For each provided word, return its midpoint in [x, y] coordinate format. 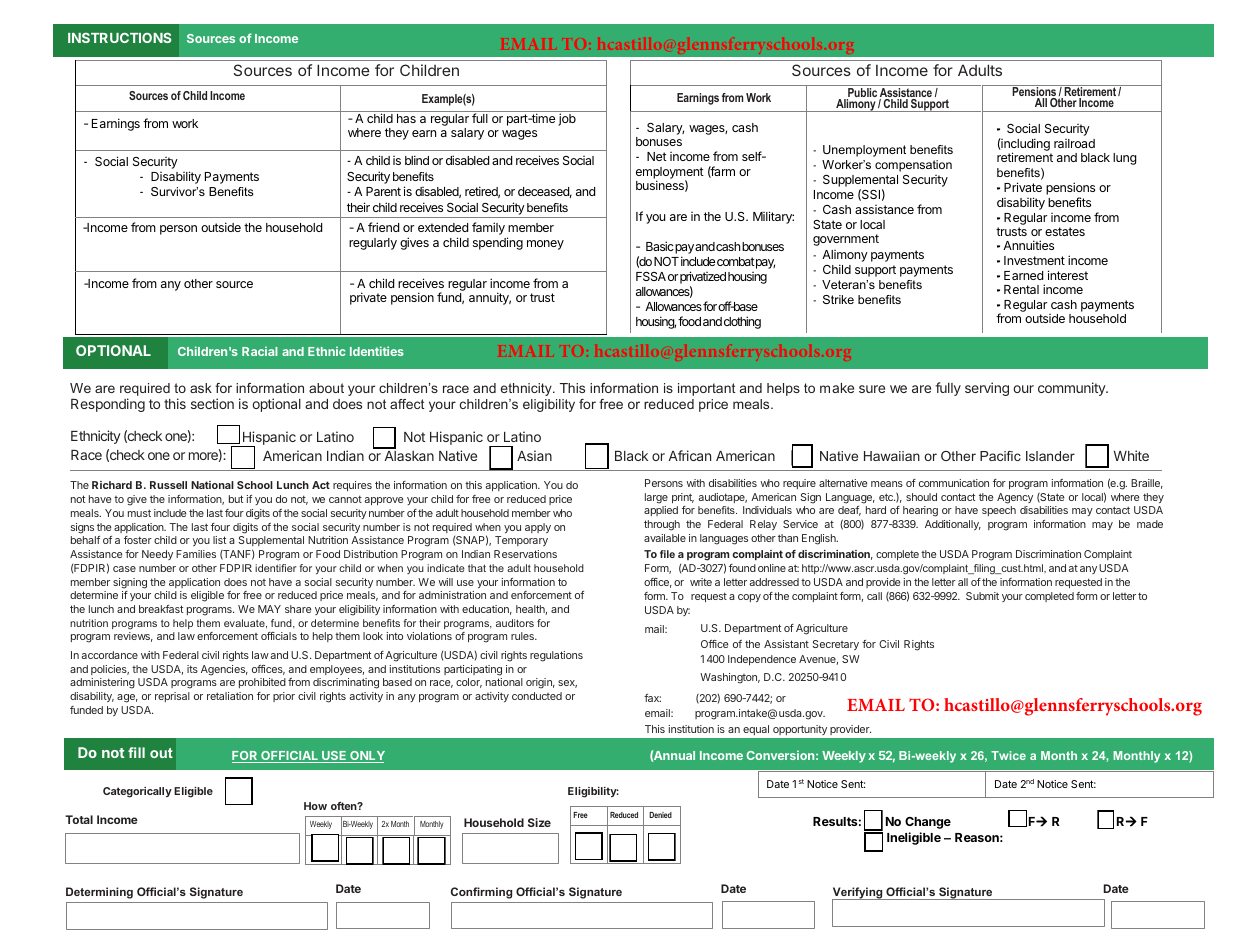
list [219, 540]
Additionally [953, 525]
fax [652, 698]
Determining [99, 893]
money [545, 245]
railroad [1074, 143]
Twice [1008, 755]
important [706, 389]
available [665, 538]
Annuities [1028, 245]
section [212, 403]
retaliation [230, 696]
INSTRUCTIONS [119, 37]
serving [987, 389]
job [567, 119]
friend [383, 227]
